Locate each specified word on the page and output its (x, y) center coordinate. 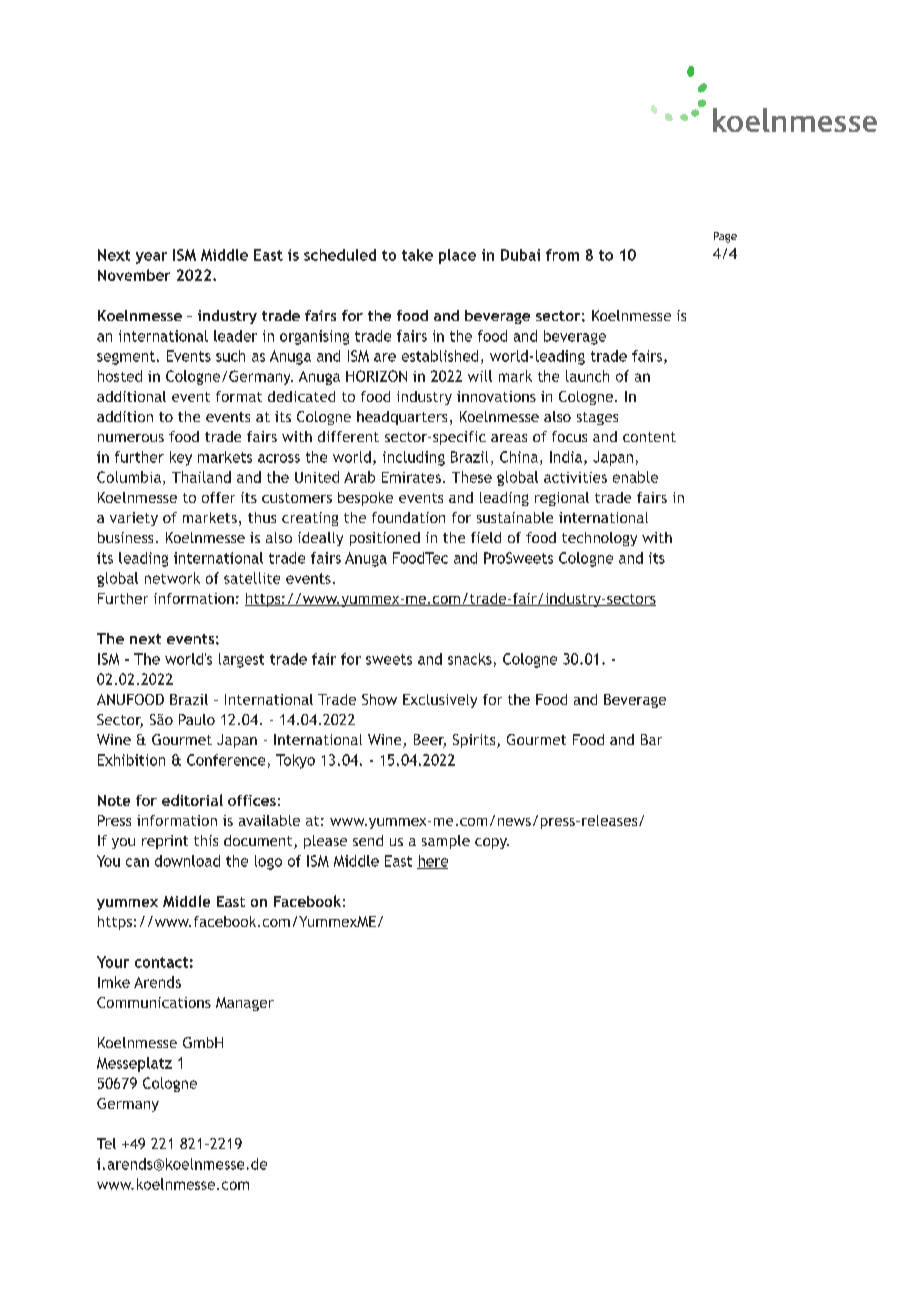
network (172, 578)
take (417, 255)
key (181, 458)
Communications (154, 1002)
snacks (470, 659)
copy (492, 843)
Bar (651, 739)
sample (446, 842)
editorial (192, 800)
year (151, 258)
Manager (245, 1004)
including (414, 458)
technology (599, 539)
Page (725, 237)
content (649, 437)
